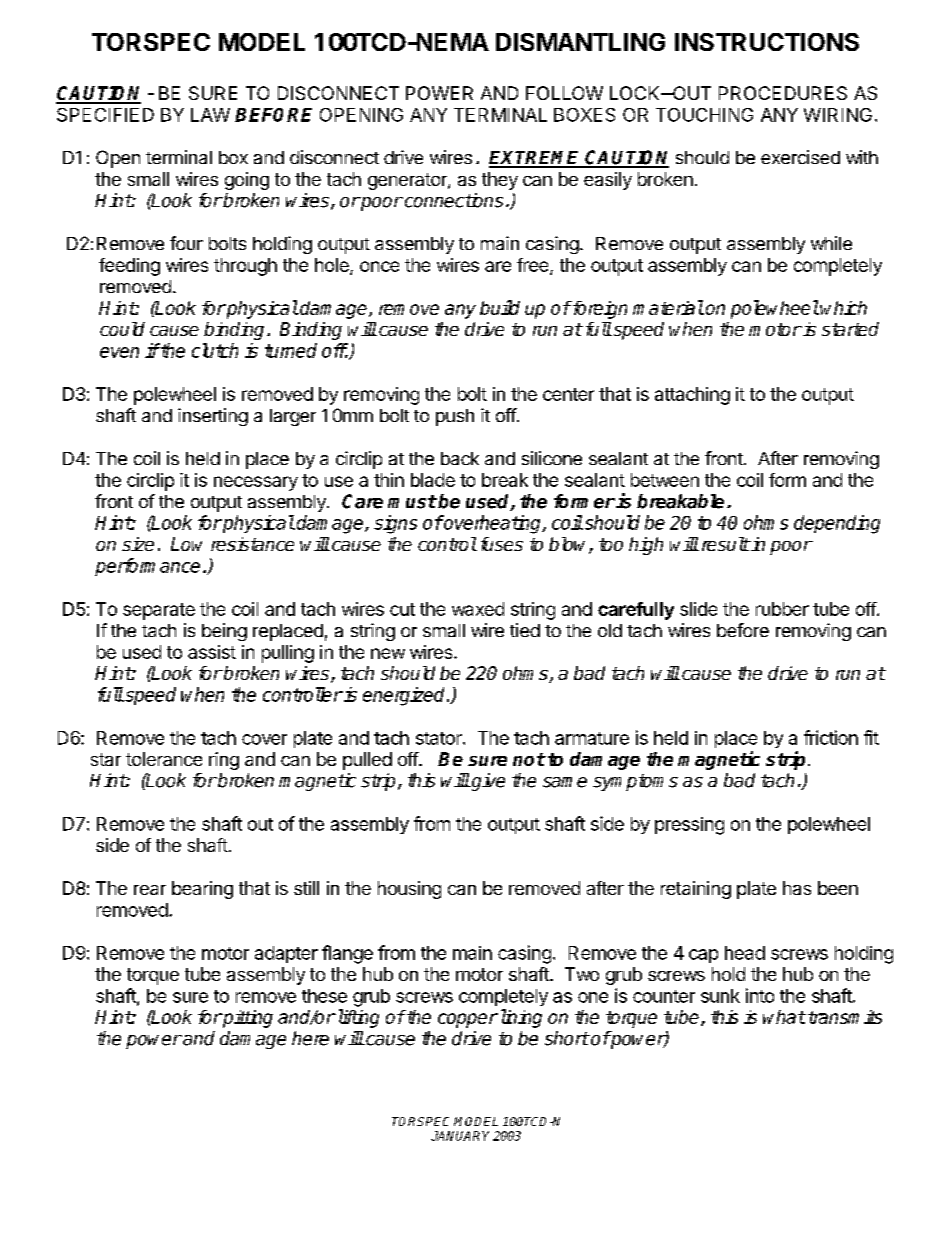  What do you see at coordinates (831, 737) in the page?
I see `friction` at bounding box center [831, 737].
